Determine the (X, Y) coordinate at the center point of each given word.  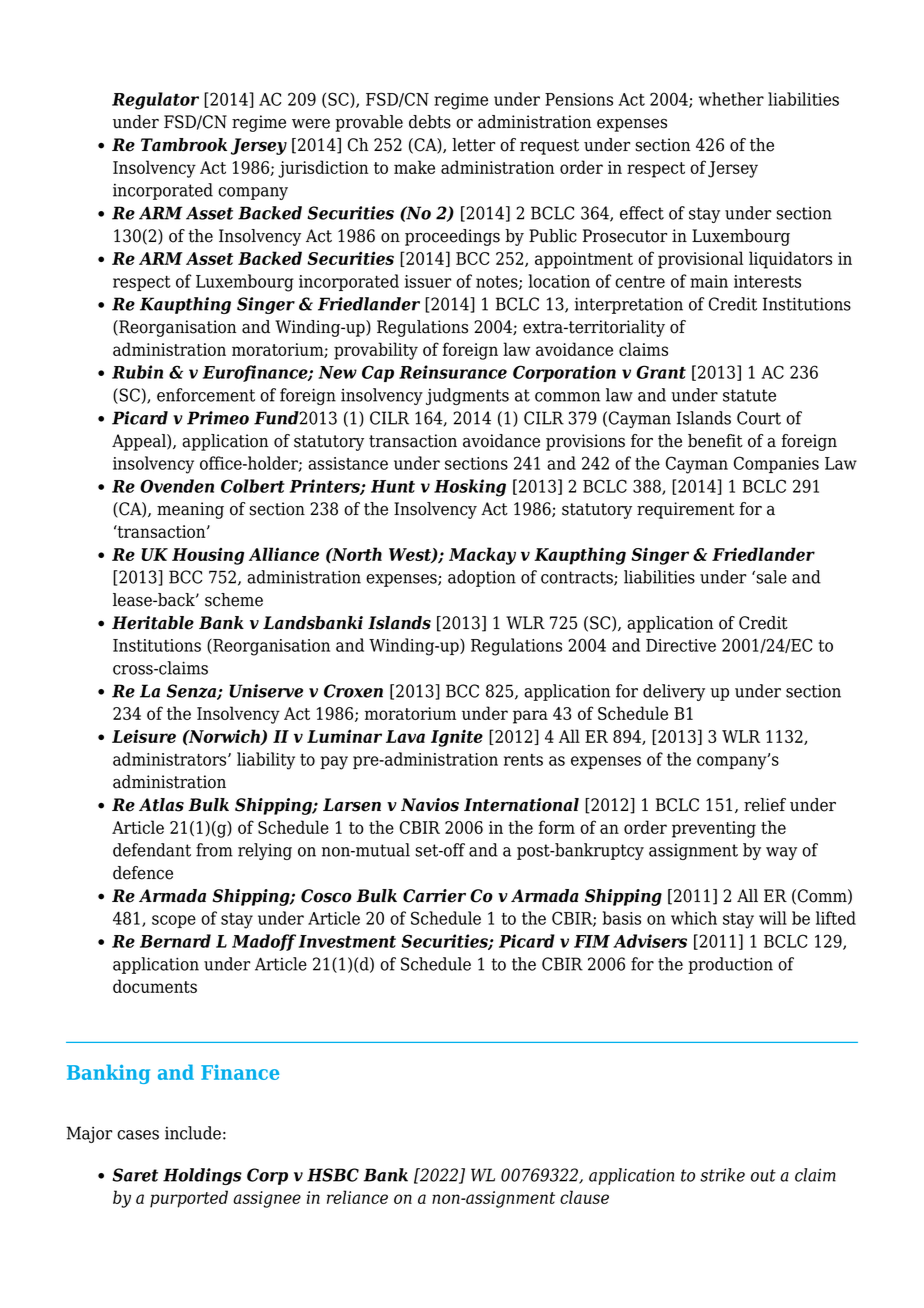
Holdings (202, 1176)
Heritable (153, 623)
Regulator (155, 101)
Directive (681, 645)
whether (731, 99)
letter (473, 145)
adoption (482, 578)
